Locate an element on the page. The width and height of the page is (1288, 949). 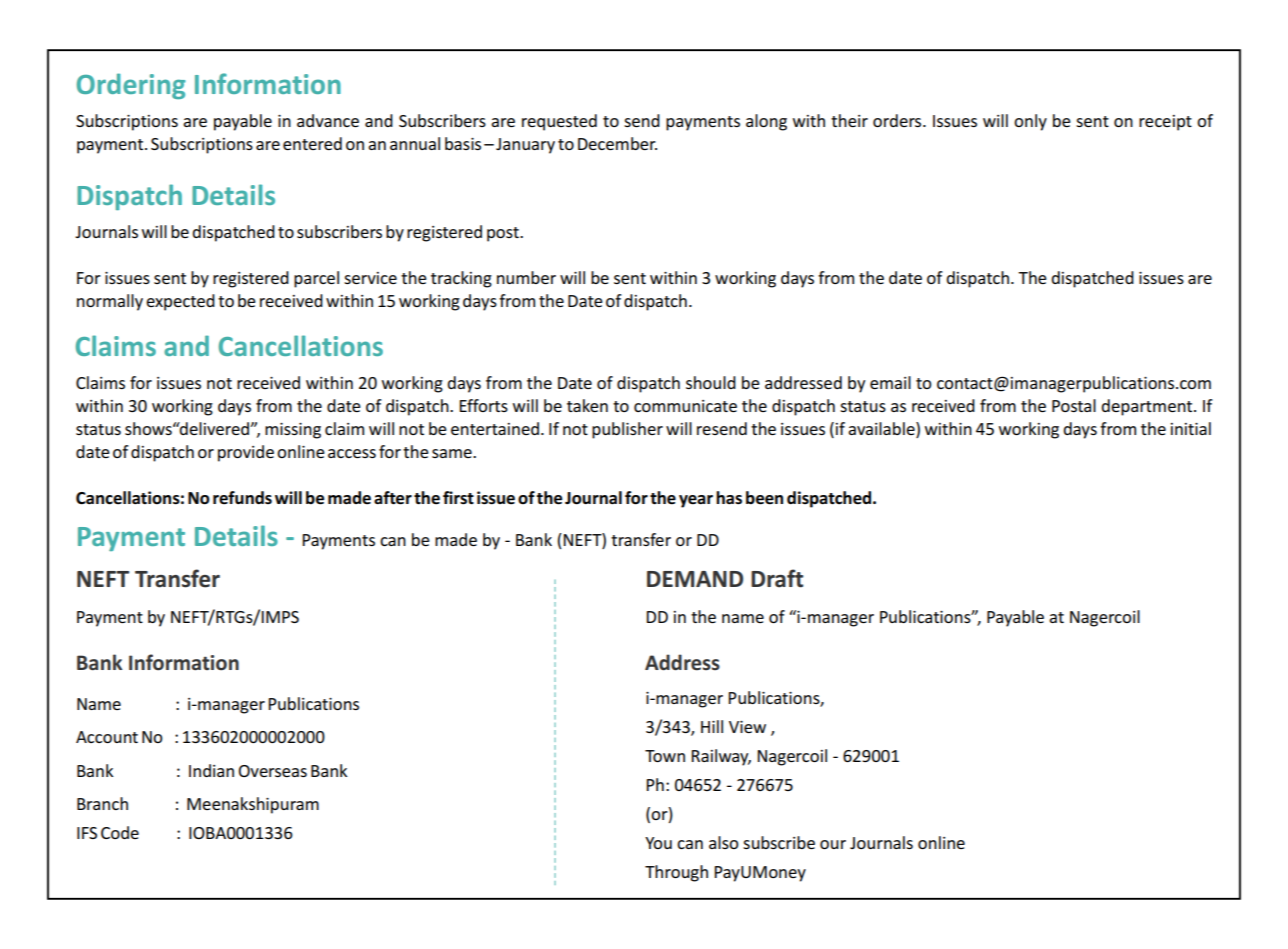
email is located at coordinates (890, 382).
